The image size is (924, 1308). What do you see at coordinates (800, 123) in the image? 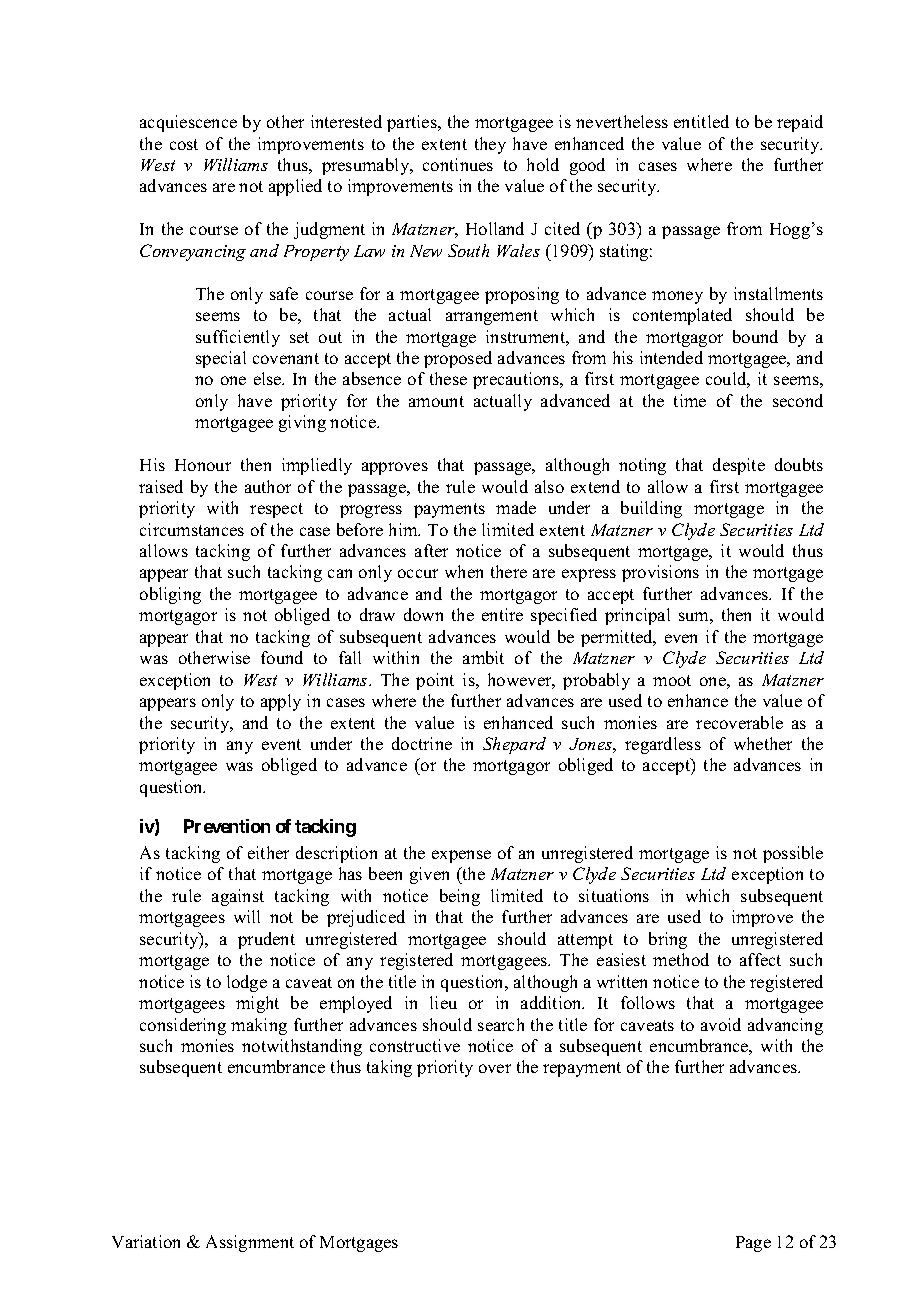
I see `repaid` at bounding box center [800, 123].
